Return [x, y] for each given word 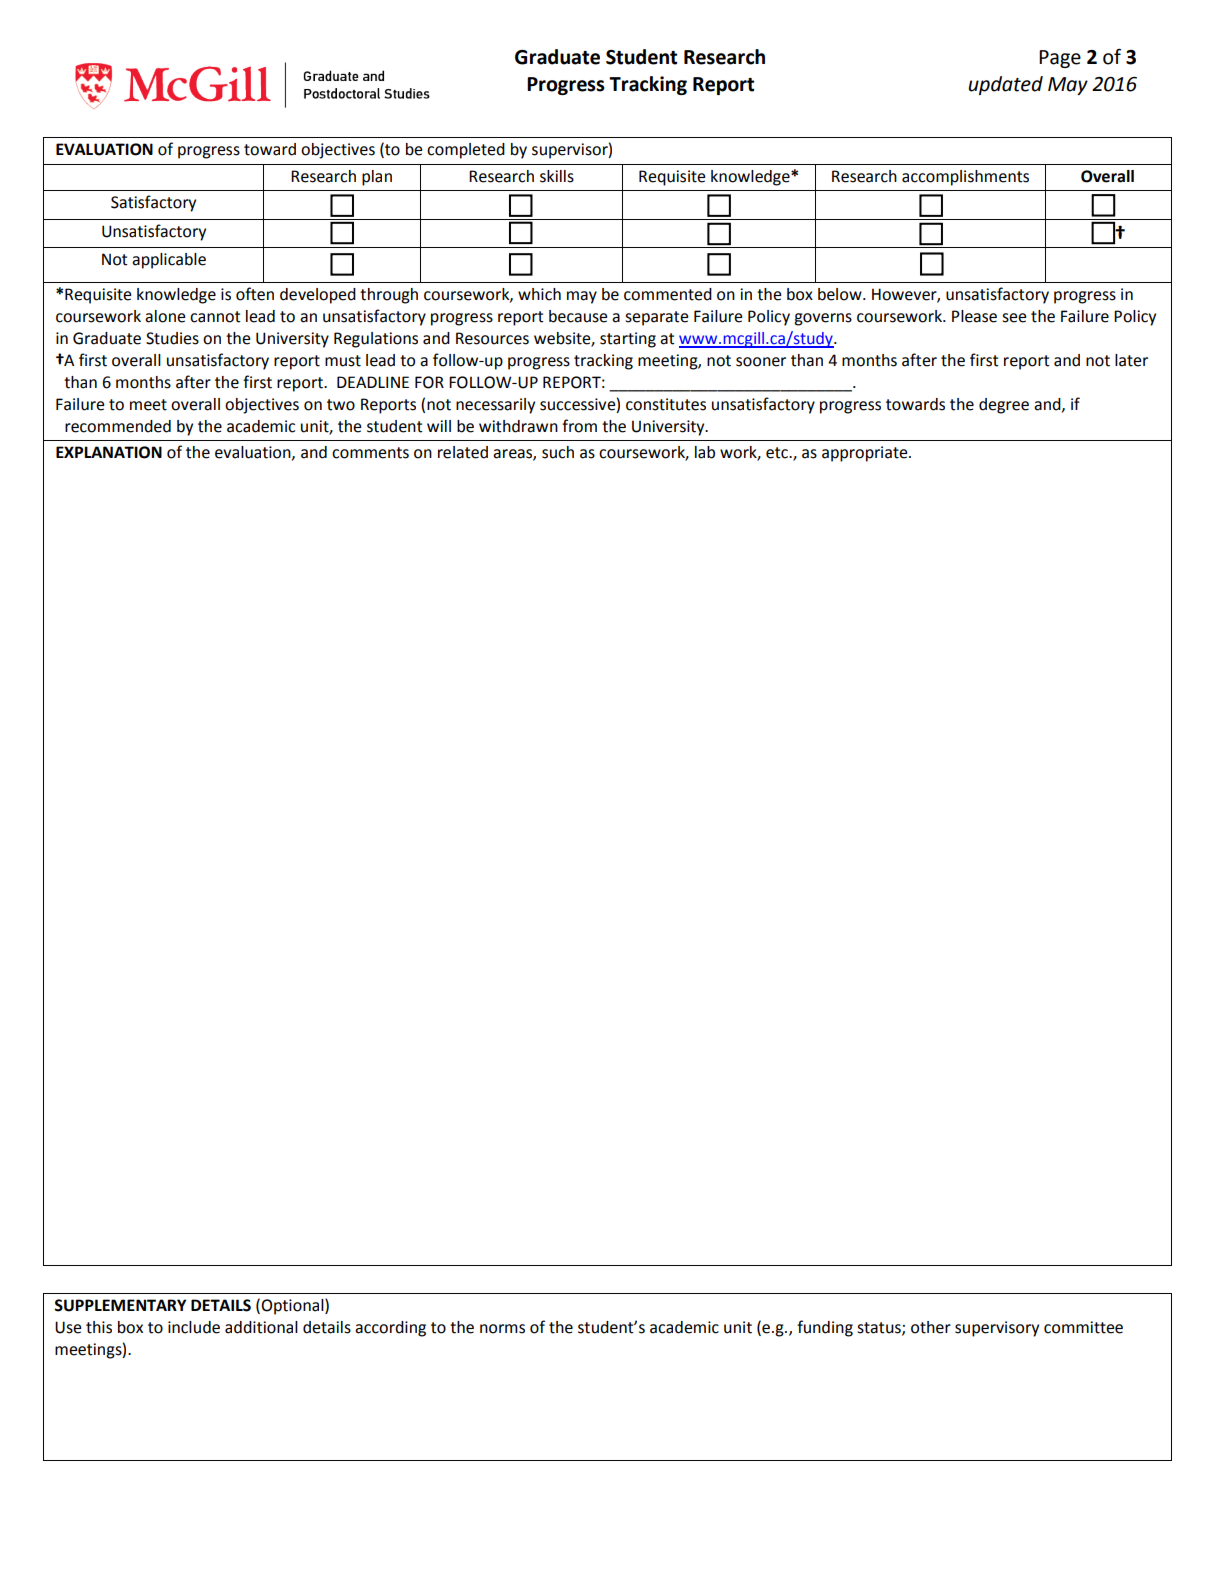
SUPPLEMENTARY [120, 1305]
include [194, 1327]
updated [1005, 85]
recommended [118, 426]
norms [502, 1329]
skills [557, 176]
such [558, 452]
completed [466, 151]
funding [825, 1328]
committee [1083, 1327]
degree [1004, 406]
